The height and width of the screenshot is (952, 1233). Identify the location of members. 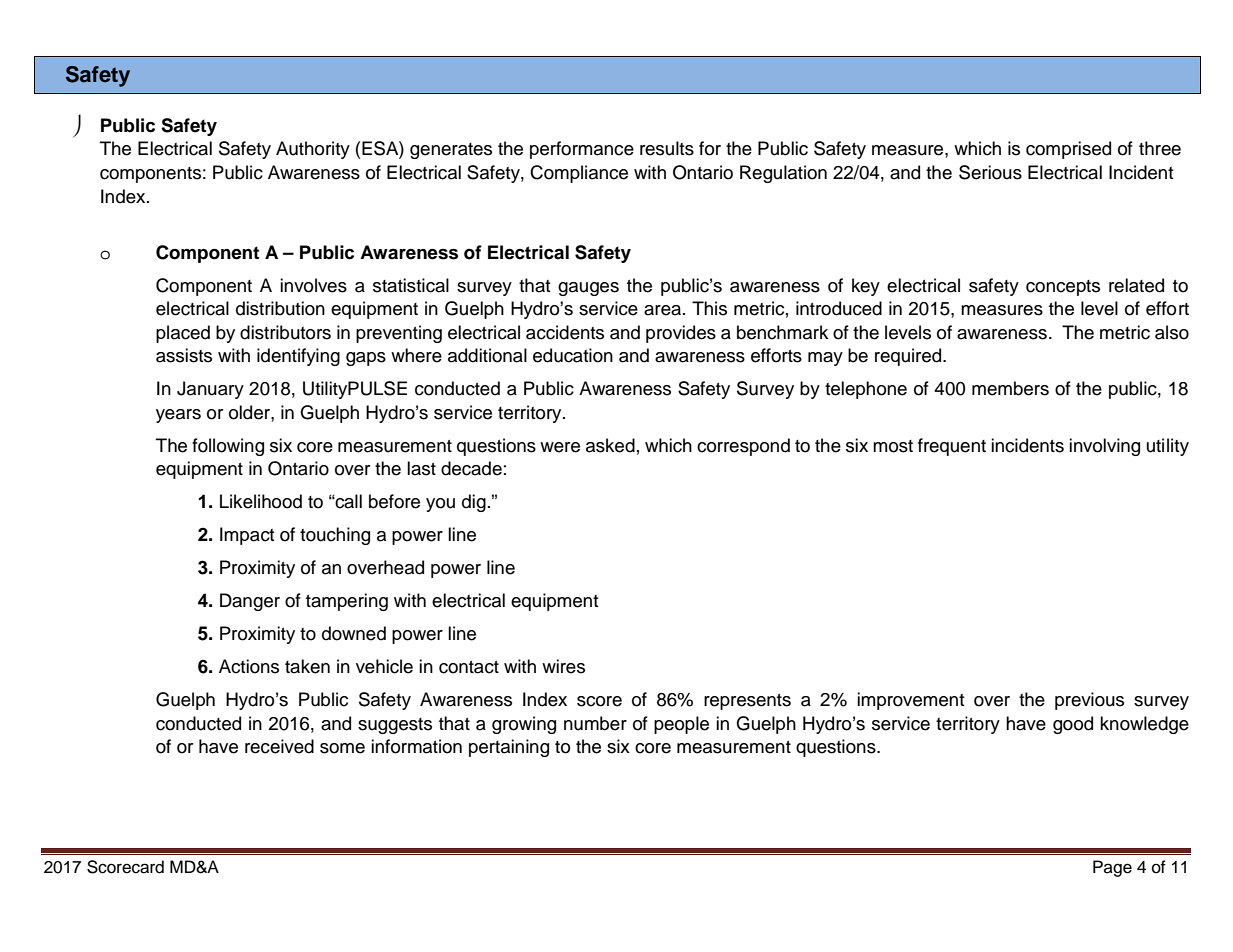
(1010, 388).
